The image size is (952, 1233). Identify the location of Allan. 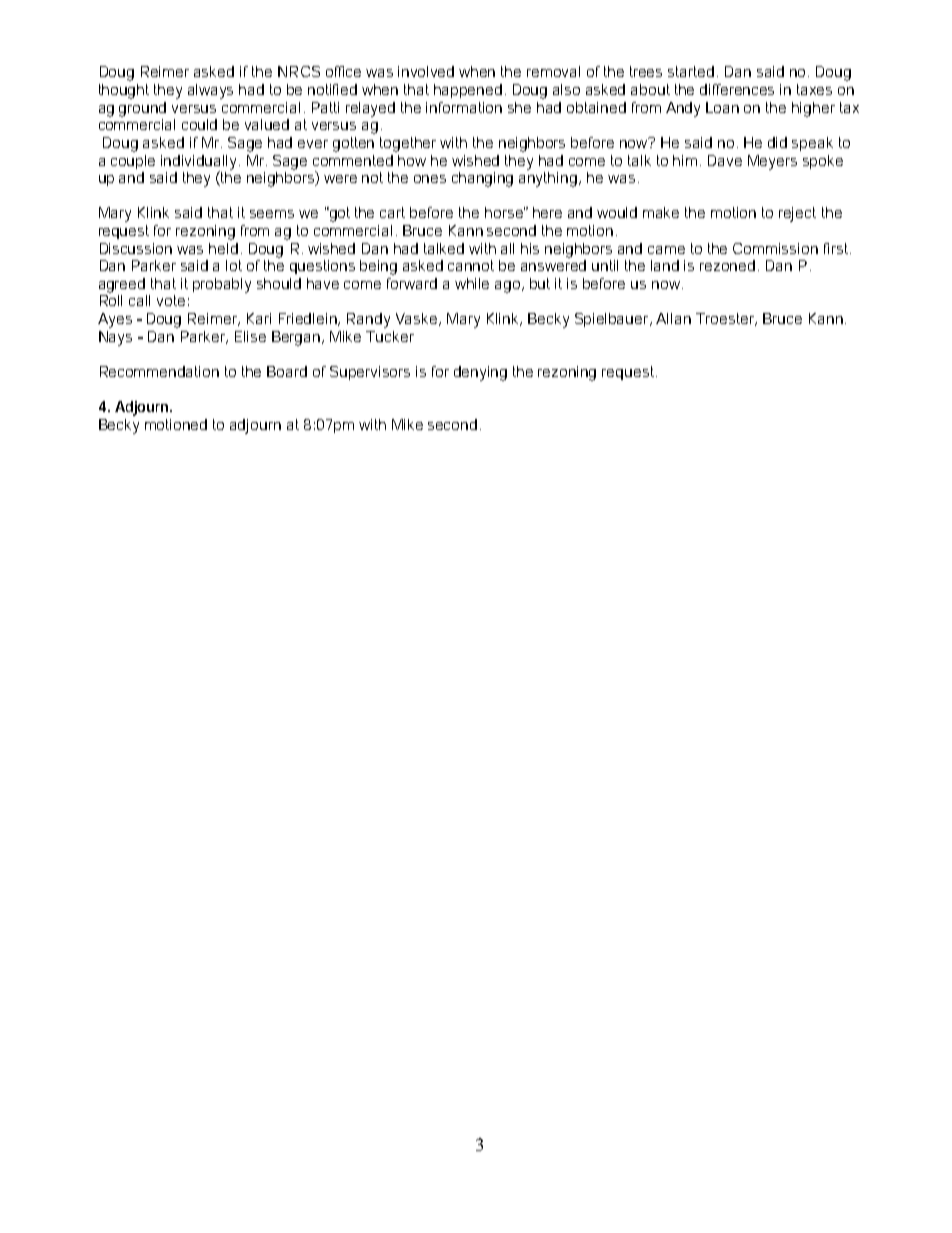
(673, 318).
